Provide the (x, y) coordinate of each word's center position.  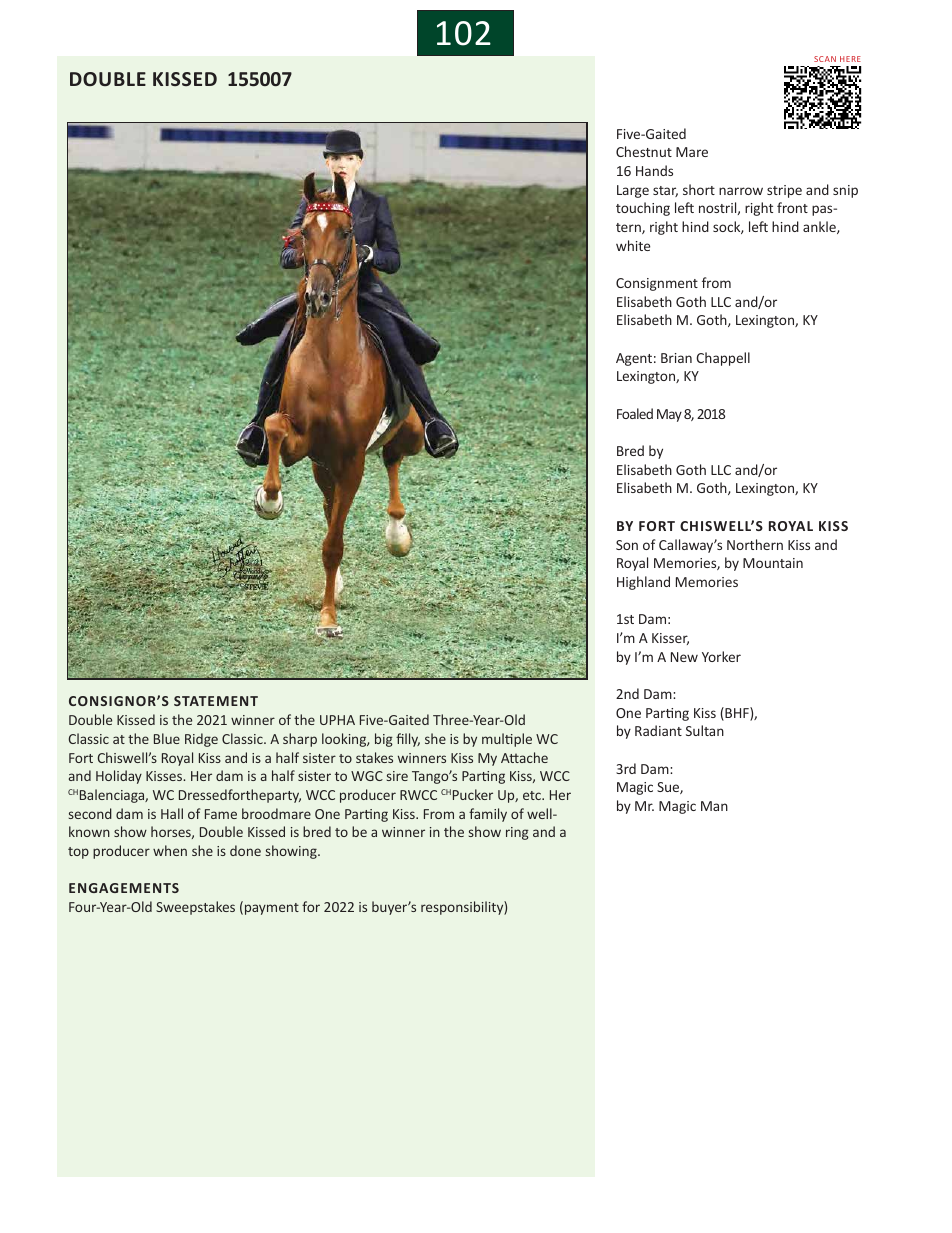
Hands (654, 170)
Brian (676, 358)
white (633, 245)
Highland (643, 583)
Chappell (723, 359)
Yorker (721, 656)
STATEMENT (216, 701)
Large (633, 191)
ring (517, 833)
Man (714, 806)
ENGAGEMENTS (124, 888)
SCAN (825, 59)
